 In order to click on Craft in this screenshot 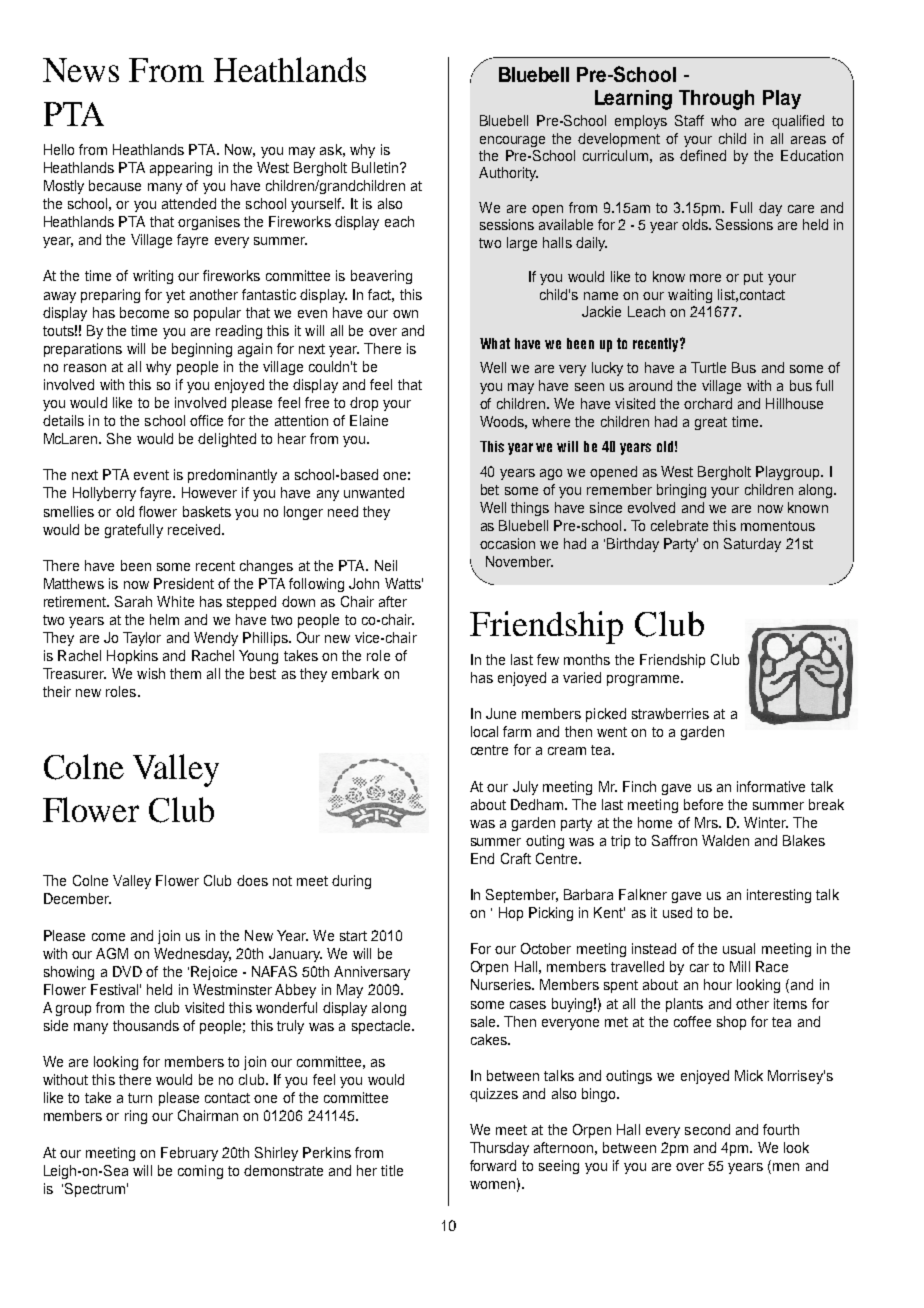, I will do `click(516, 858)`.
